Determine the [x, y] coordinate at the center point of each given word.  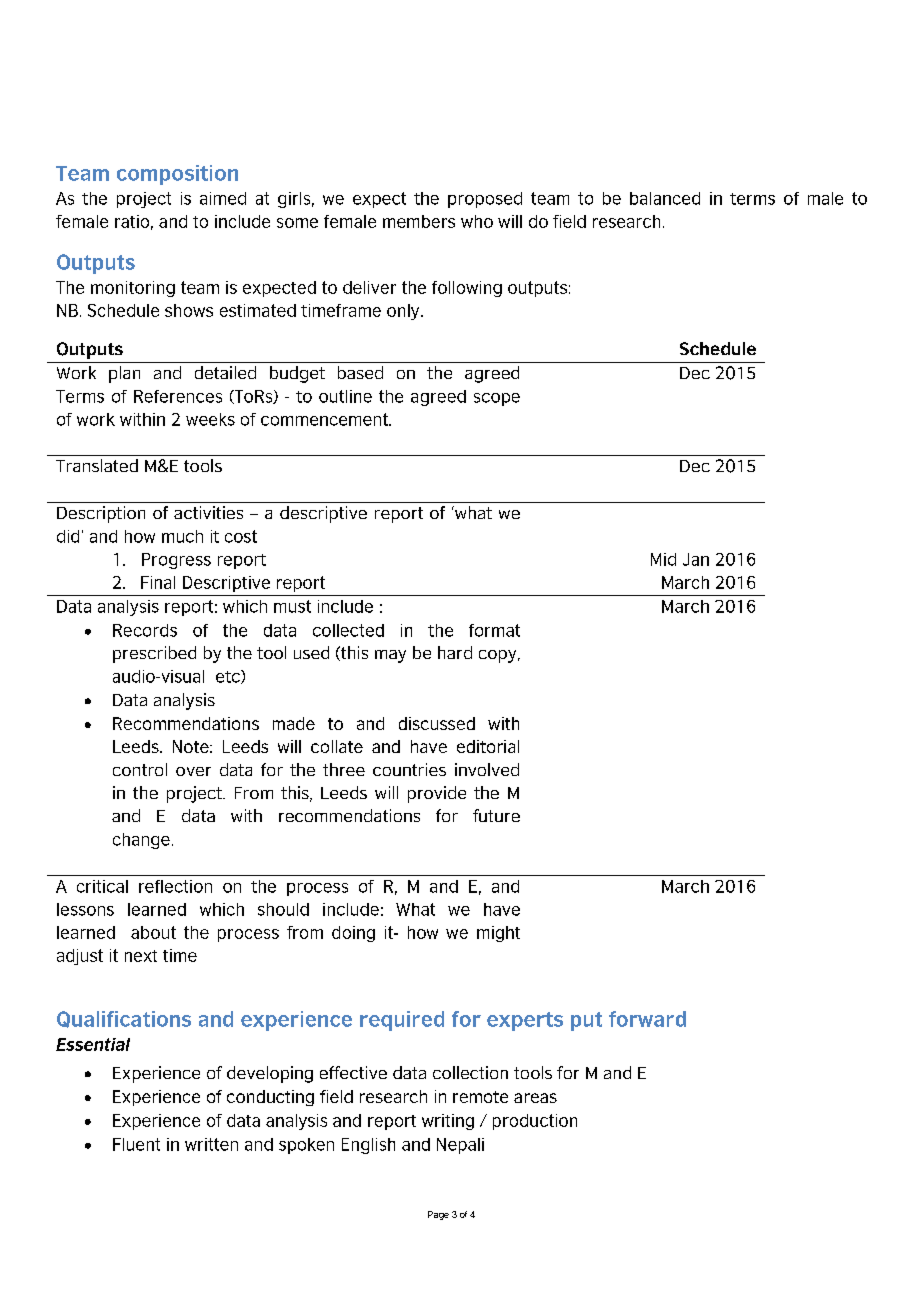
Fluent [136, 1144]
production [535, 1122]
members [419, 221]
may [390, 656]
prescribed [154, 654]
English [368, 1146]
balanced [665, 198]
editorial [488, 746]
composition [177, 175]
